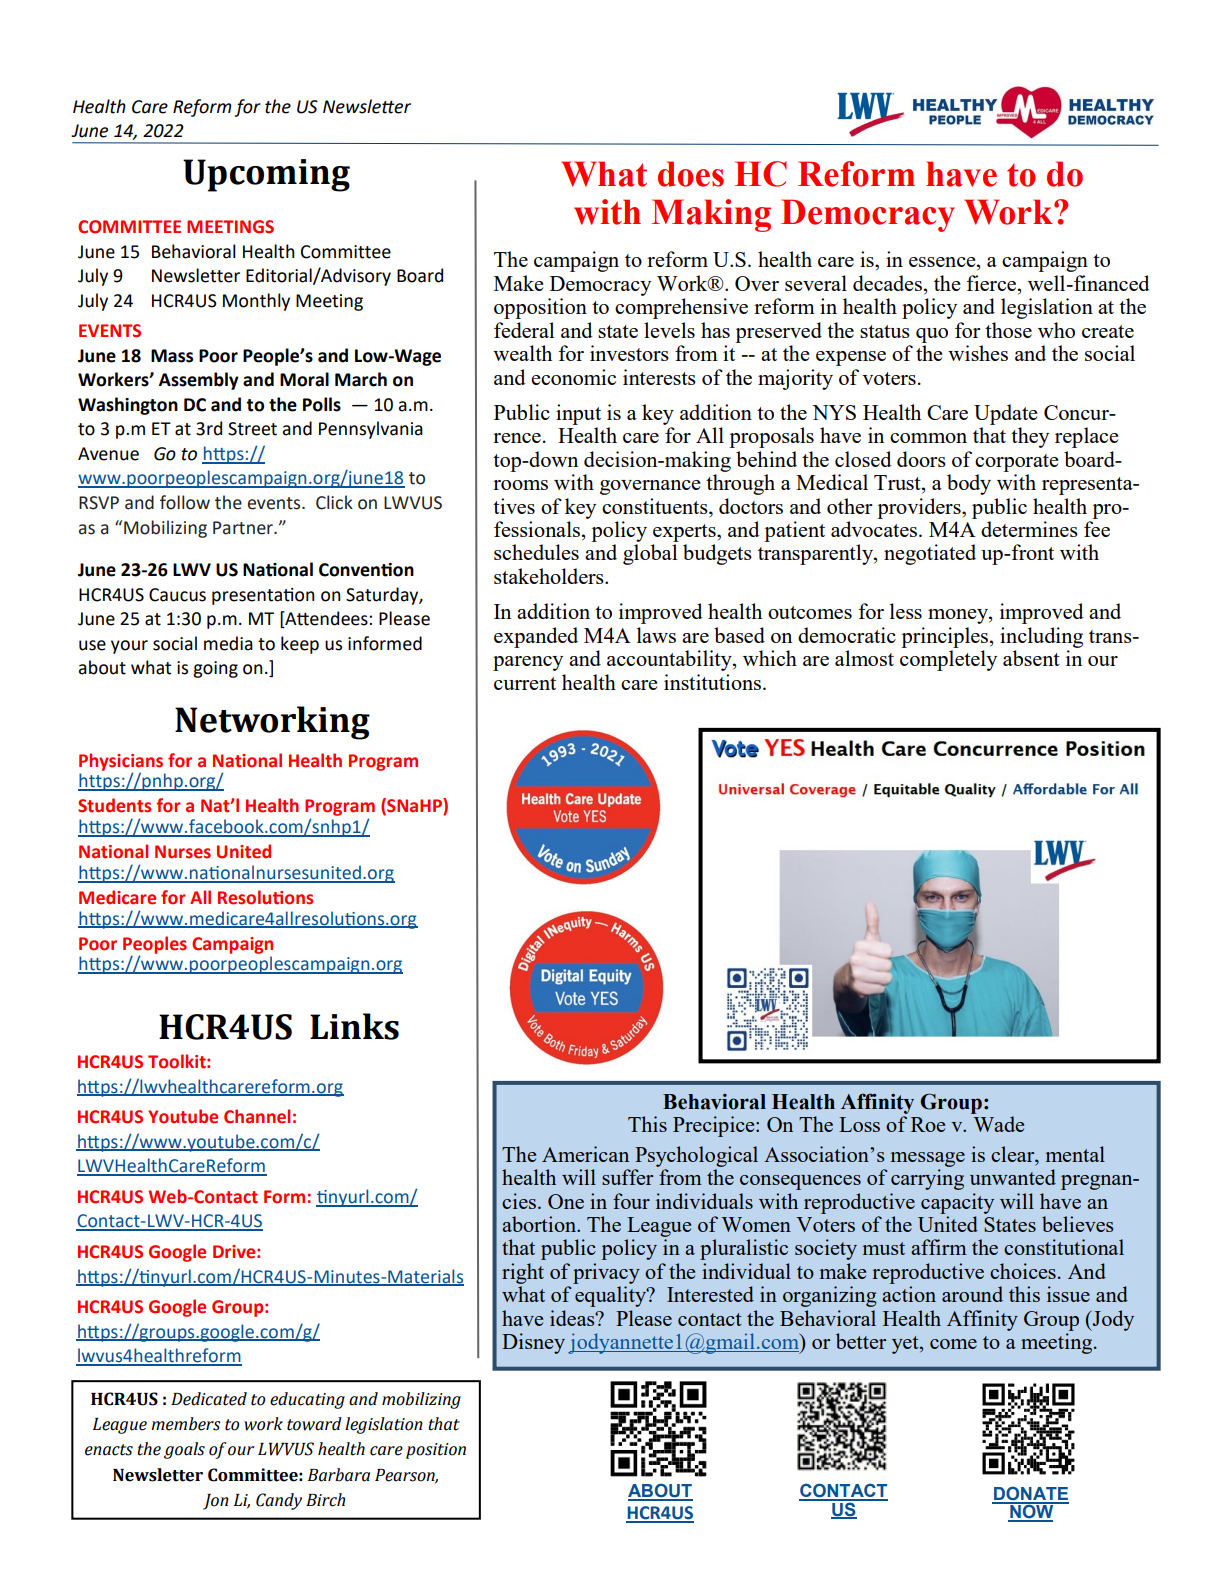 The height and width of the screenshot is (1591, 1230). I want to click on laws, so click(656, 635).
